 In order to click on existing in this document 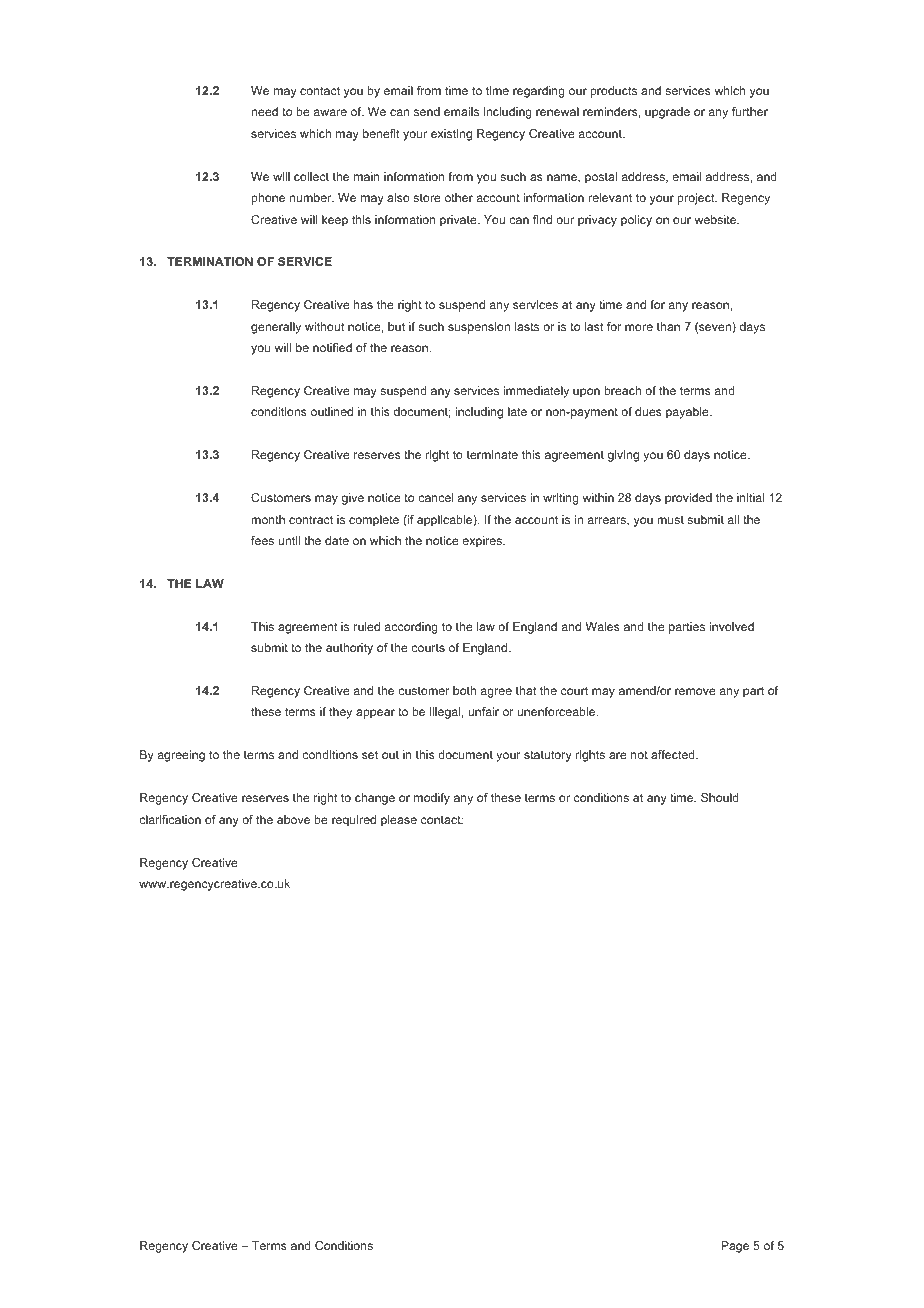, I will do `click(451, 135)`.
